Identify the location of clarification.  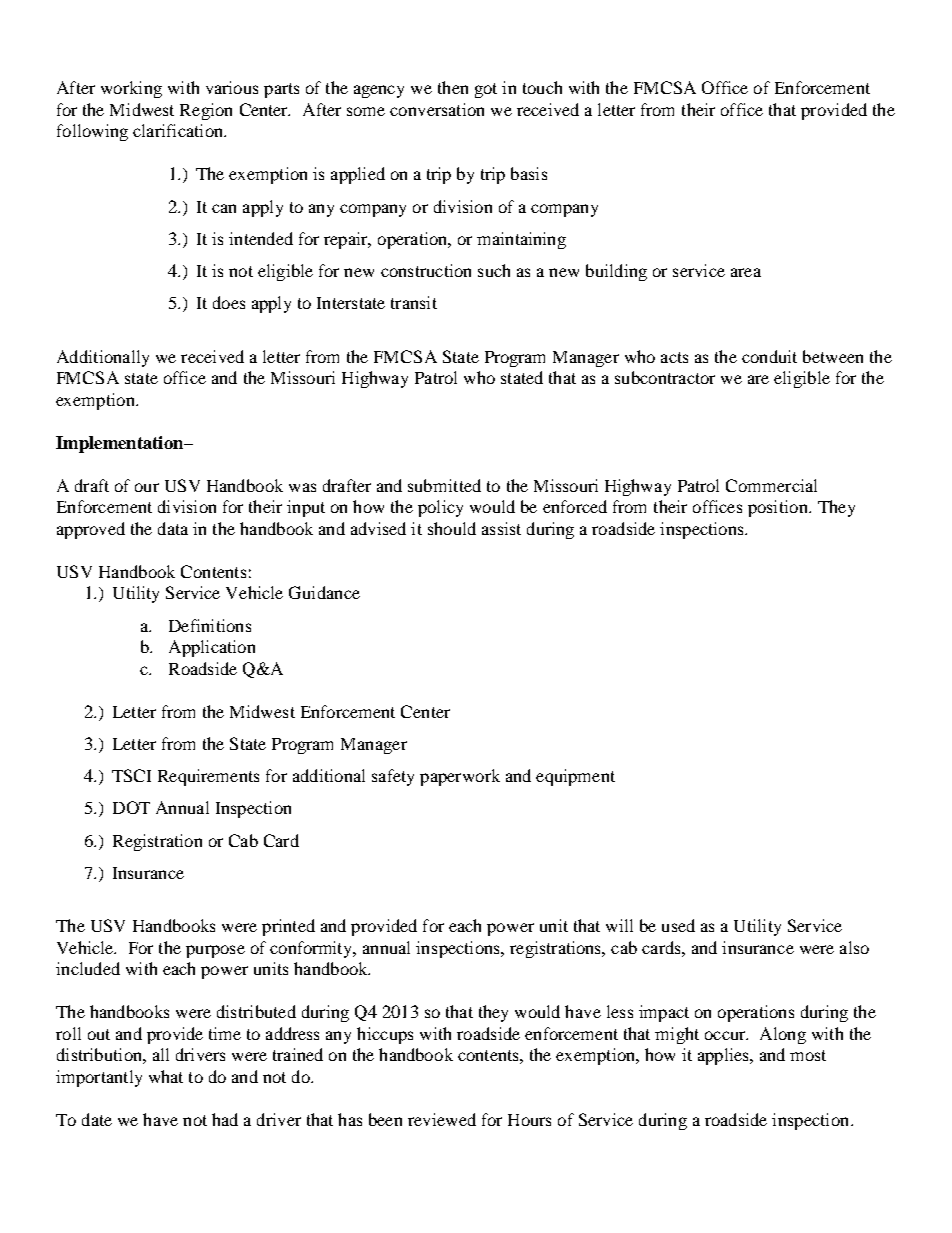
(179, 130).
